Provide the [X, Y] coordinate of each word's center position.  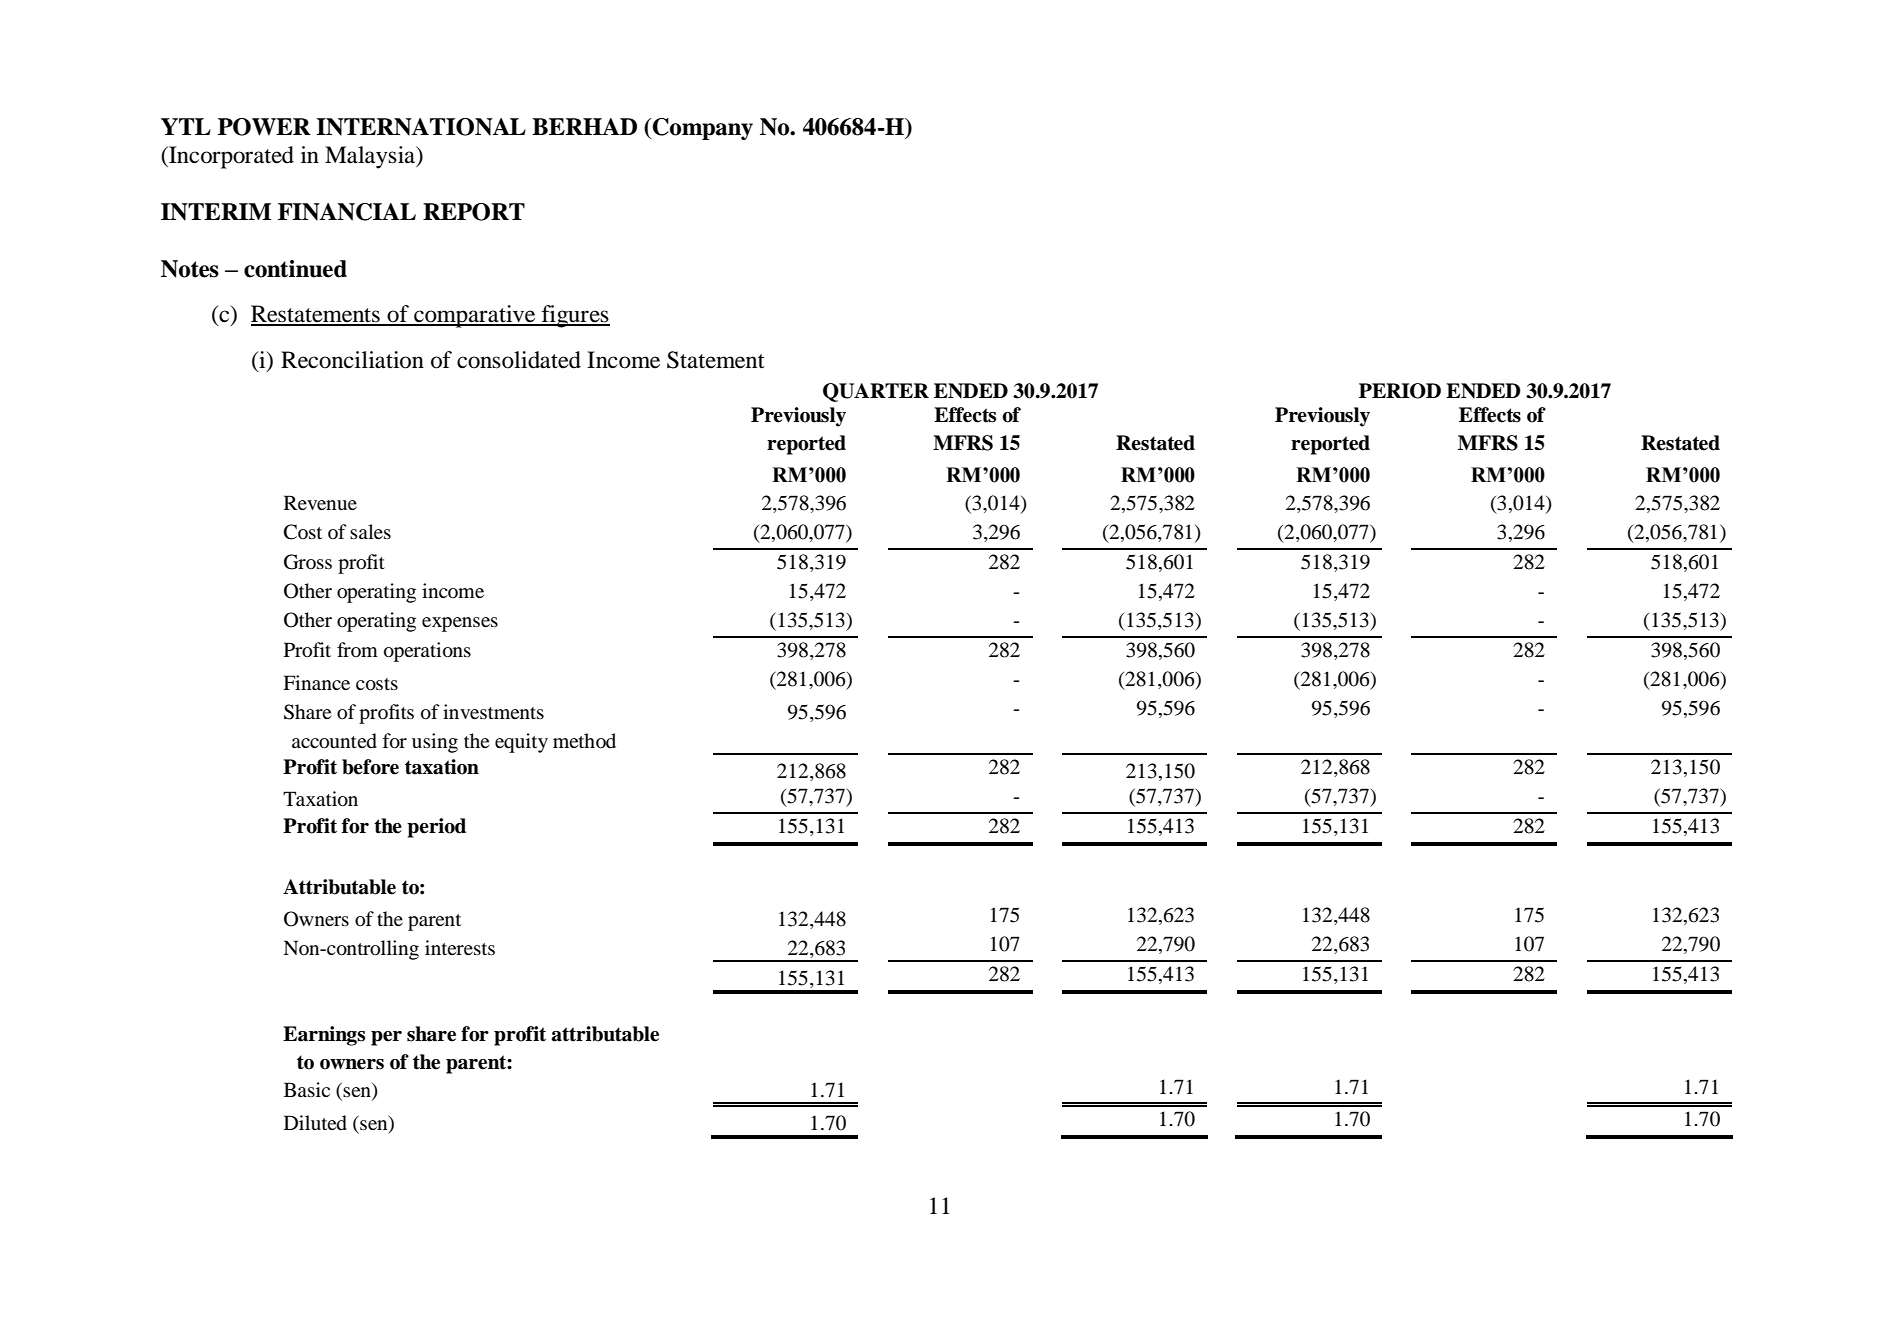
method [584, 740]
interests [460, 947]
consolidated [519, 360]
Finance [316, 682]
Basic [307, 1089]
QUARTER [876, 392]
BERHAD [584, 126]
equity [521, 743]
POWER [264, 127]
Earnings [324, 1036]
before [370, 767]
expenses [460, 624]
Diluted [315, 1123]
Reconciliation [352, 360]
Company [701, 129]
